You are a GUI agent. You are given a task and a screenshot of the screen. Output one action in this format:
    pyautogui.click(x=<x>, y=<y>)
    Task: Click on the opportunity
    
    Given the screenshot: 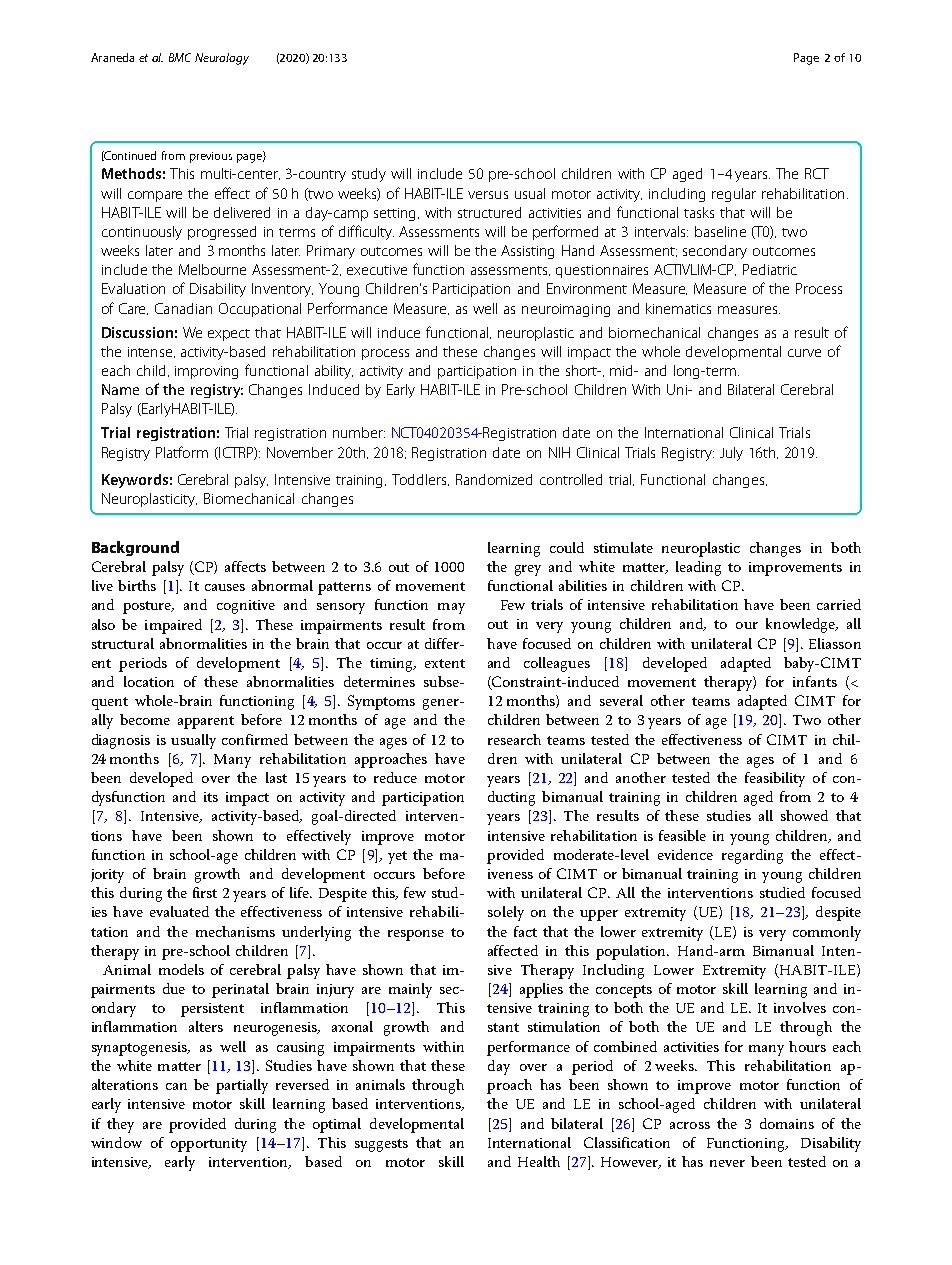 What is the action you would take?
    pyautogui.click(x=209, y=1145)
